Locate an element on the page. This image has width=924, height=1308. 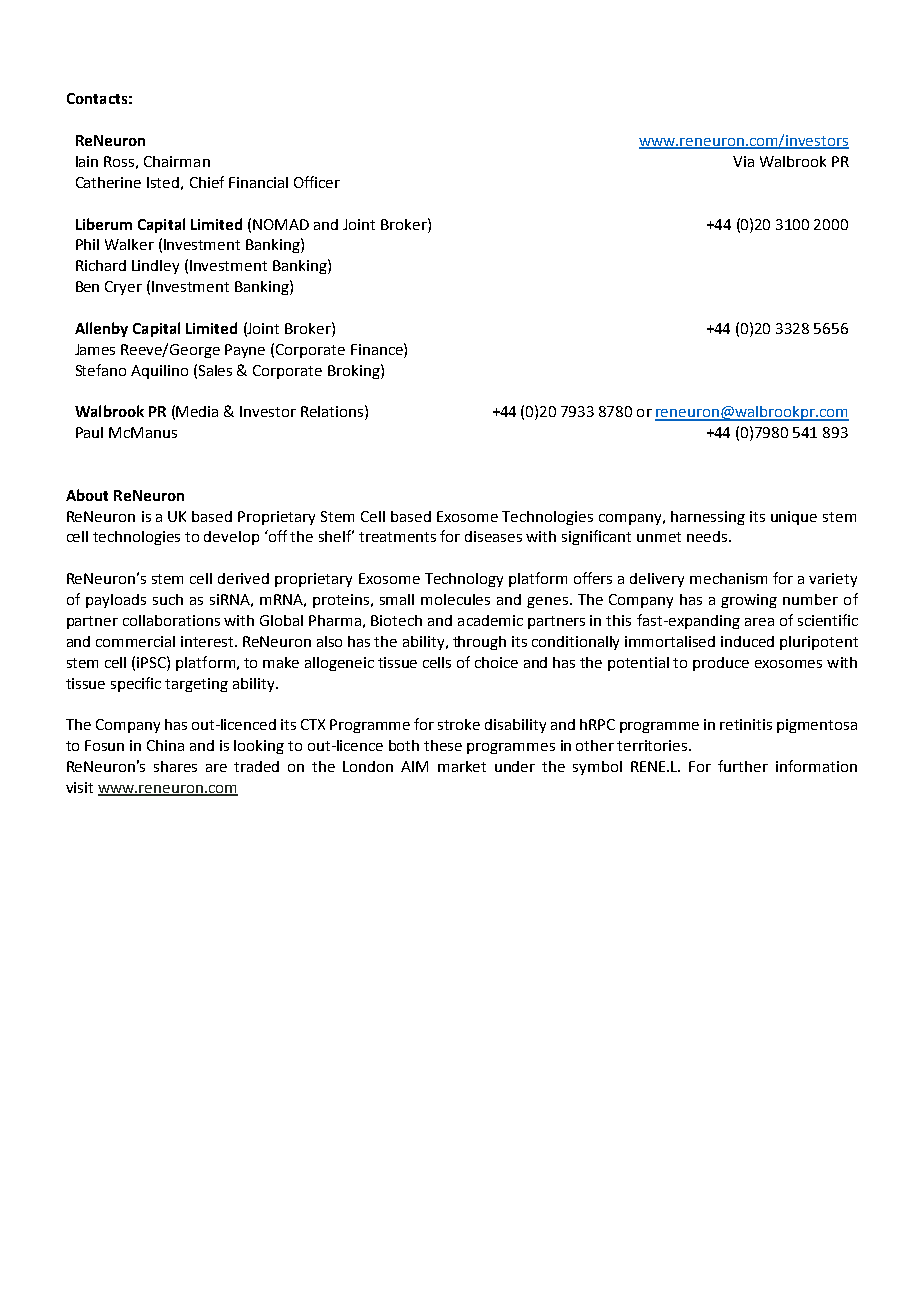
harnessing is located at coordinates (708, 518).
